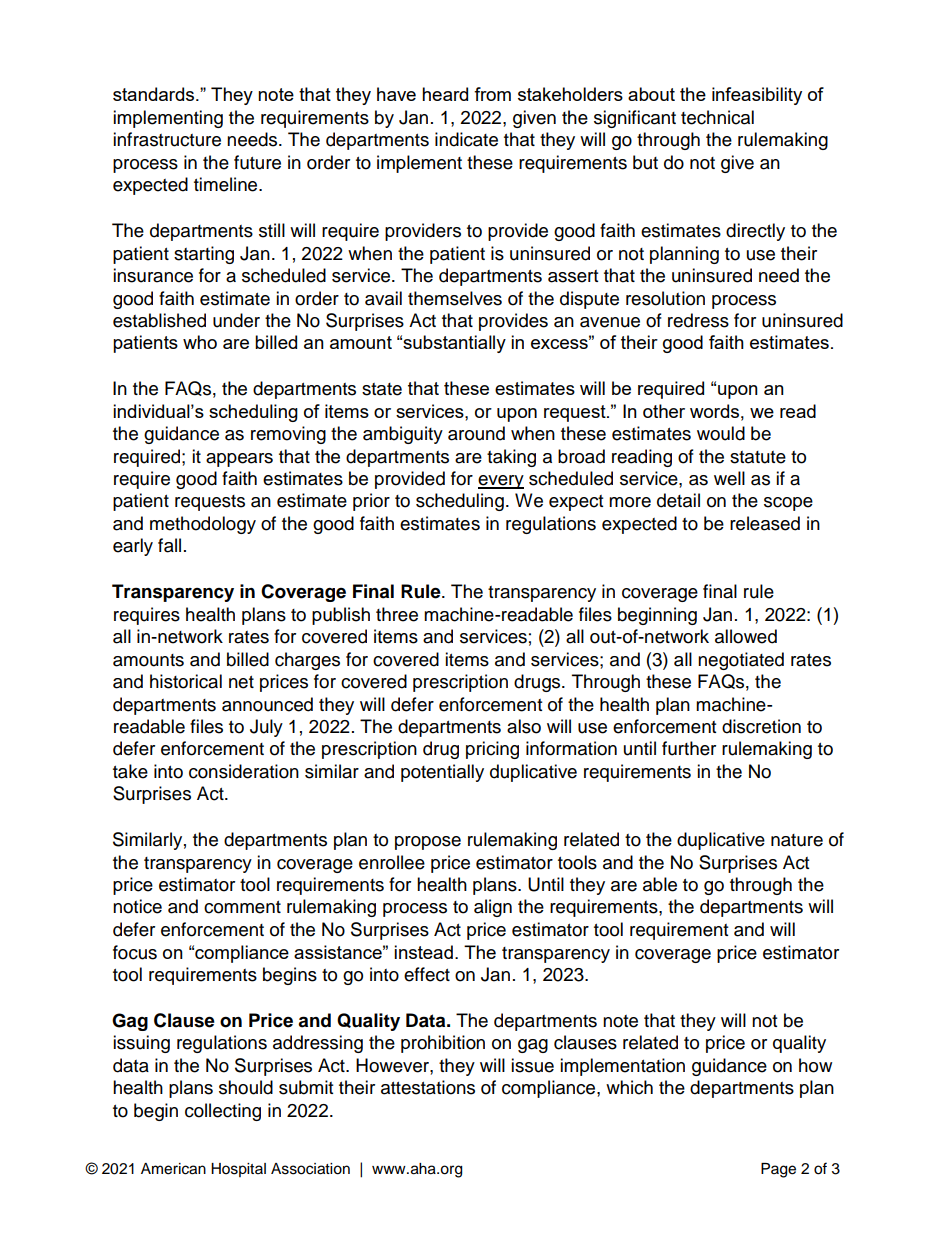 Image resolution: width=952 pixels, height=1233 pixels. I want to click on attestations, so click(428, 1087).
